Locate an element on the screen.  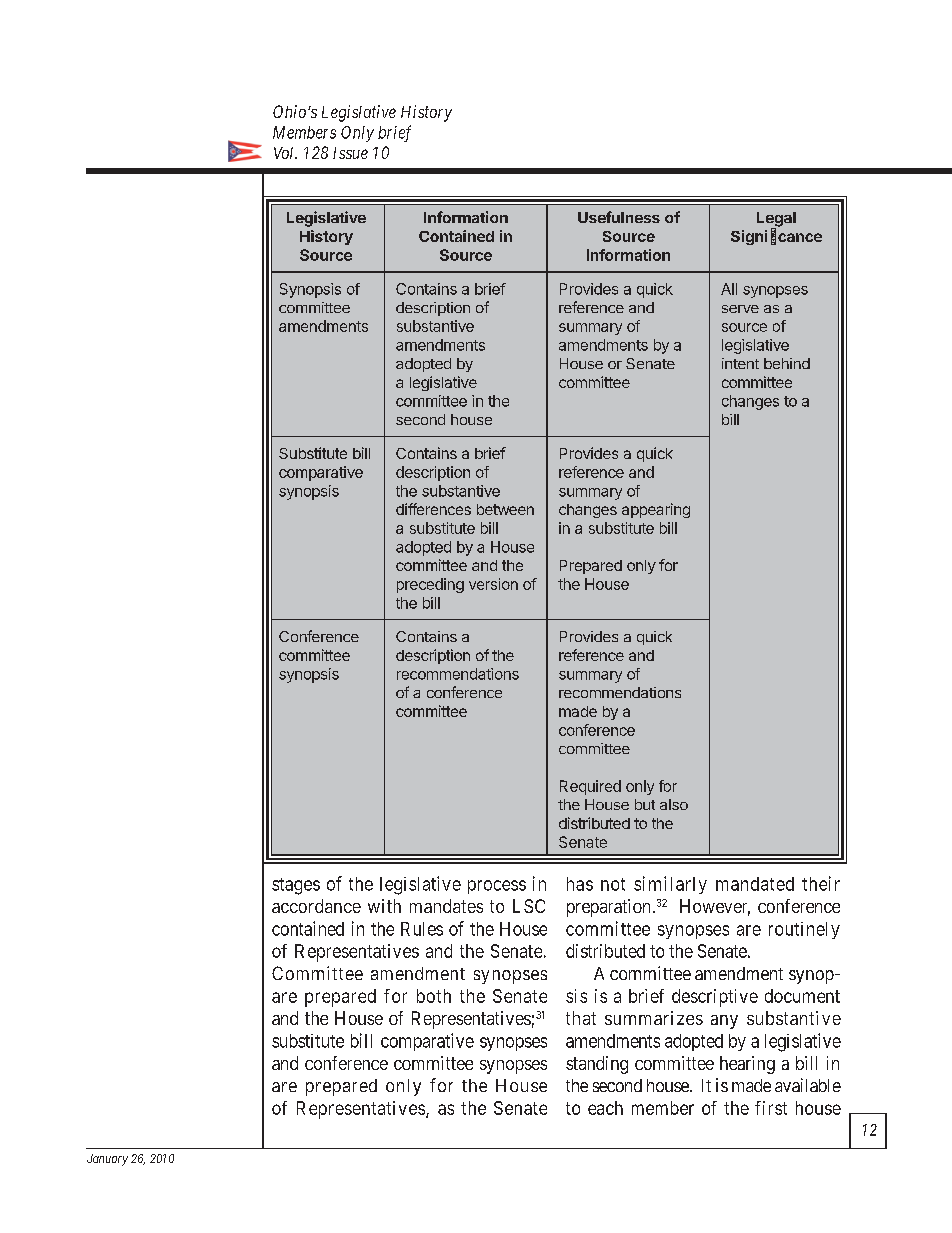
also is located at coordinates (674, 804).
